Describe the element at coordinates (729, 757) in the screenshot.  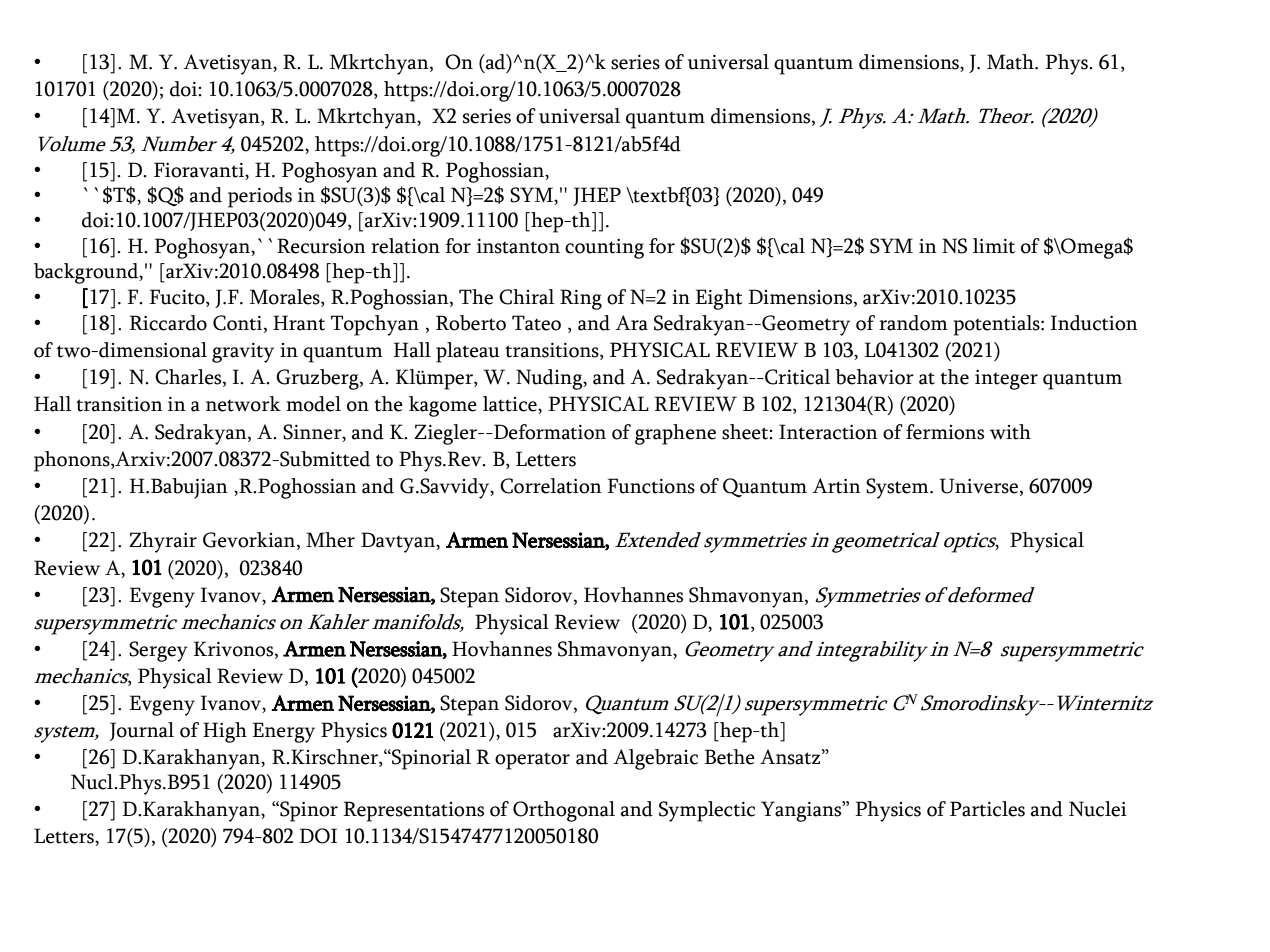
I see `Bethe` at that location.
